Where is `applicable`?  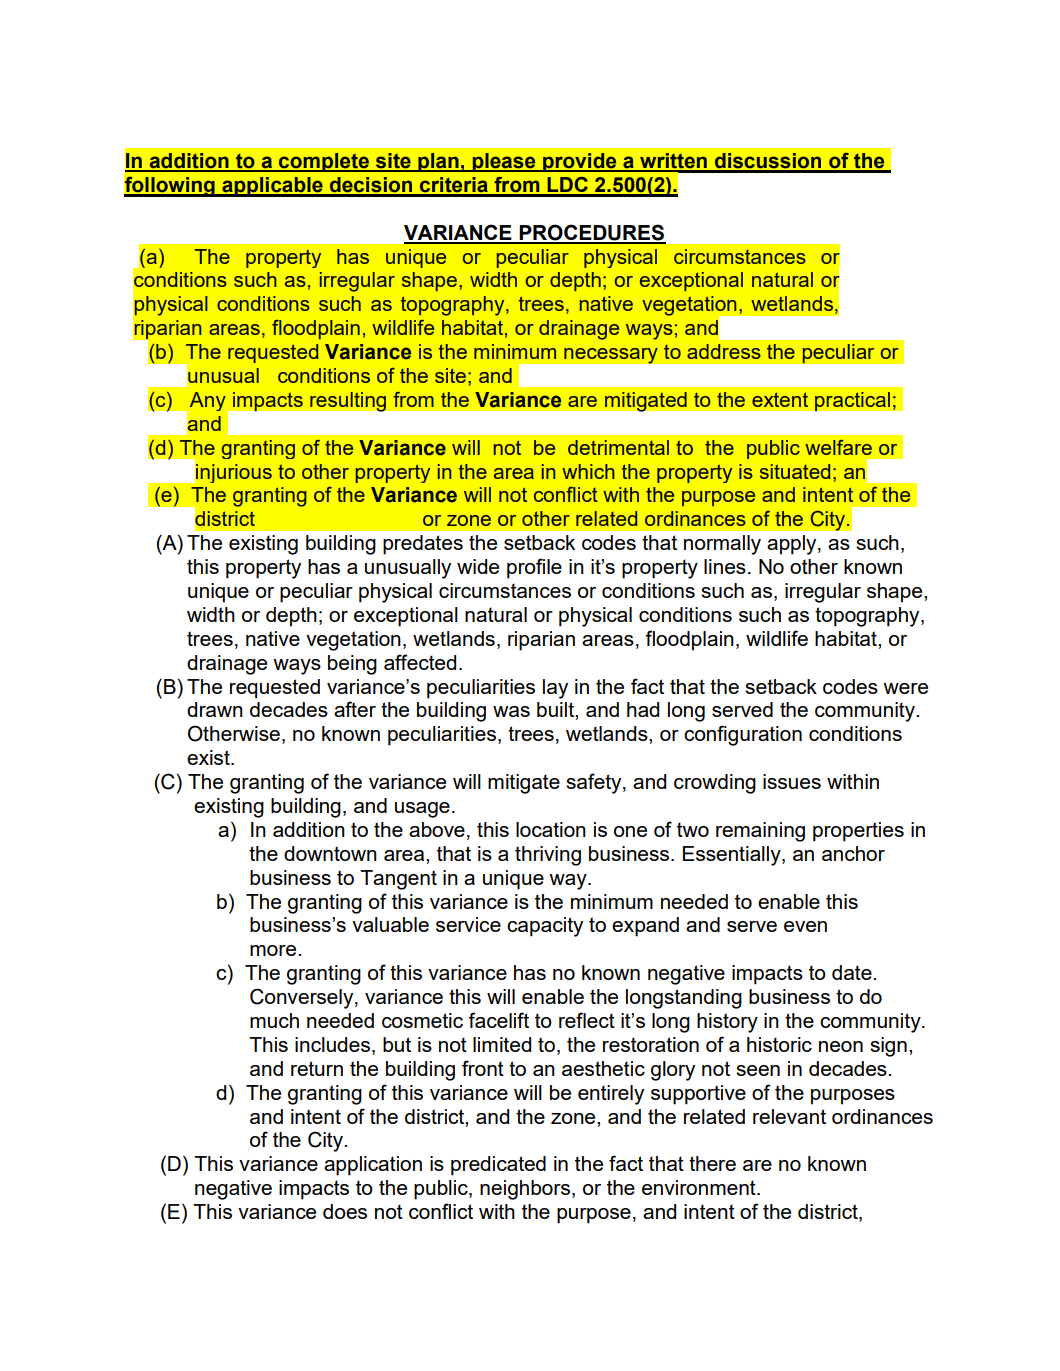 applicable is located at coordinates (272, 187).
